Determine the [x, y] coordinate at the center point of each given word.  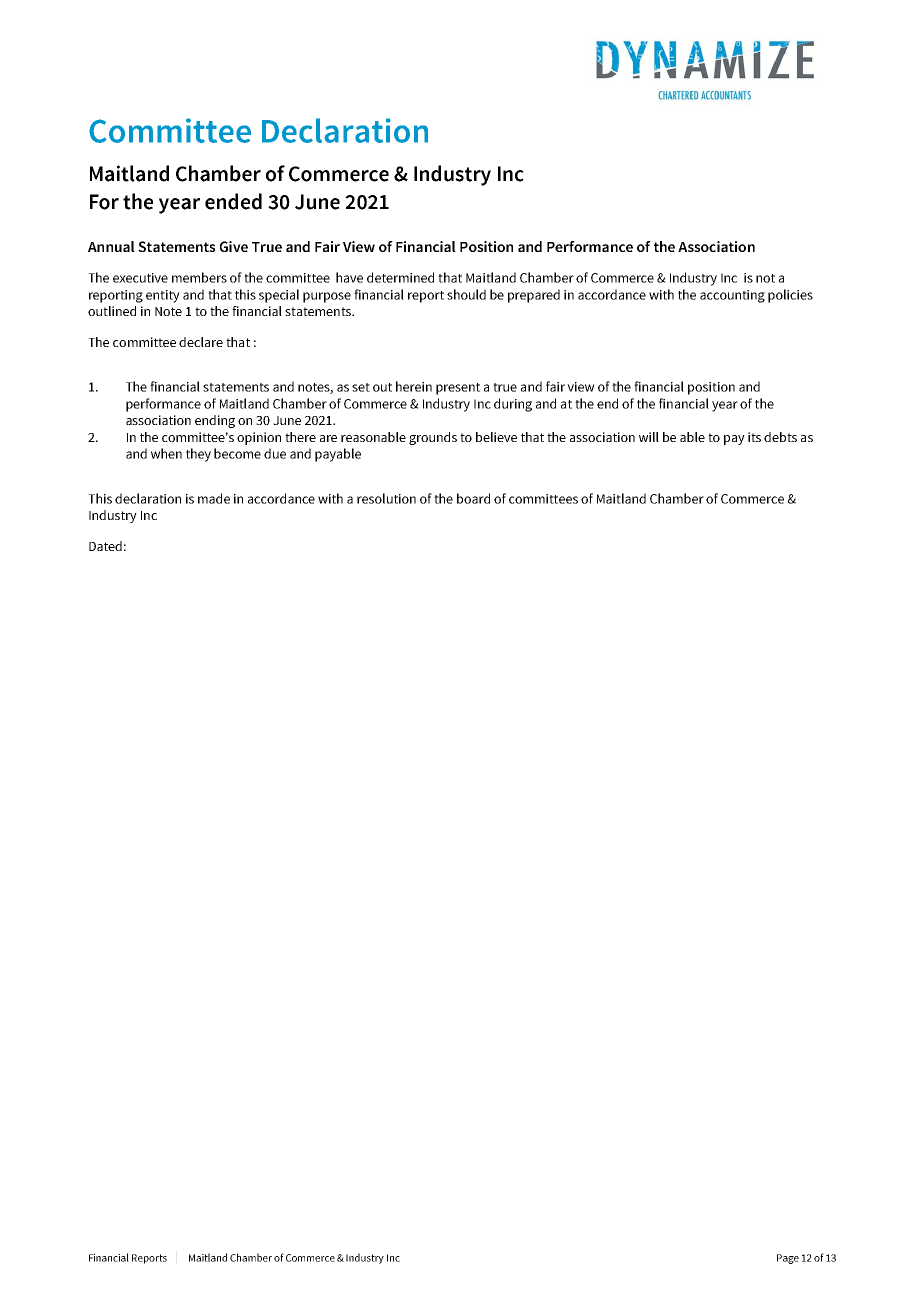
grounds [433, 438]
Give [234, 246]
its [754, 437]
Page [788, 1259]
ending [215, 421]
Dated [105, 546]
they [198, 455]
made [214, 498]
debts [780, 437]
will [649, 437]
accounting [732, 296]
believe [496, 437]
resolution [386, 498]
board [473, 498]
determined [400, 277]
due [275, 453]
